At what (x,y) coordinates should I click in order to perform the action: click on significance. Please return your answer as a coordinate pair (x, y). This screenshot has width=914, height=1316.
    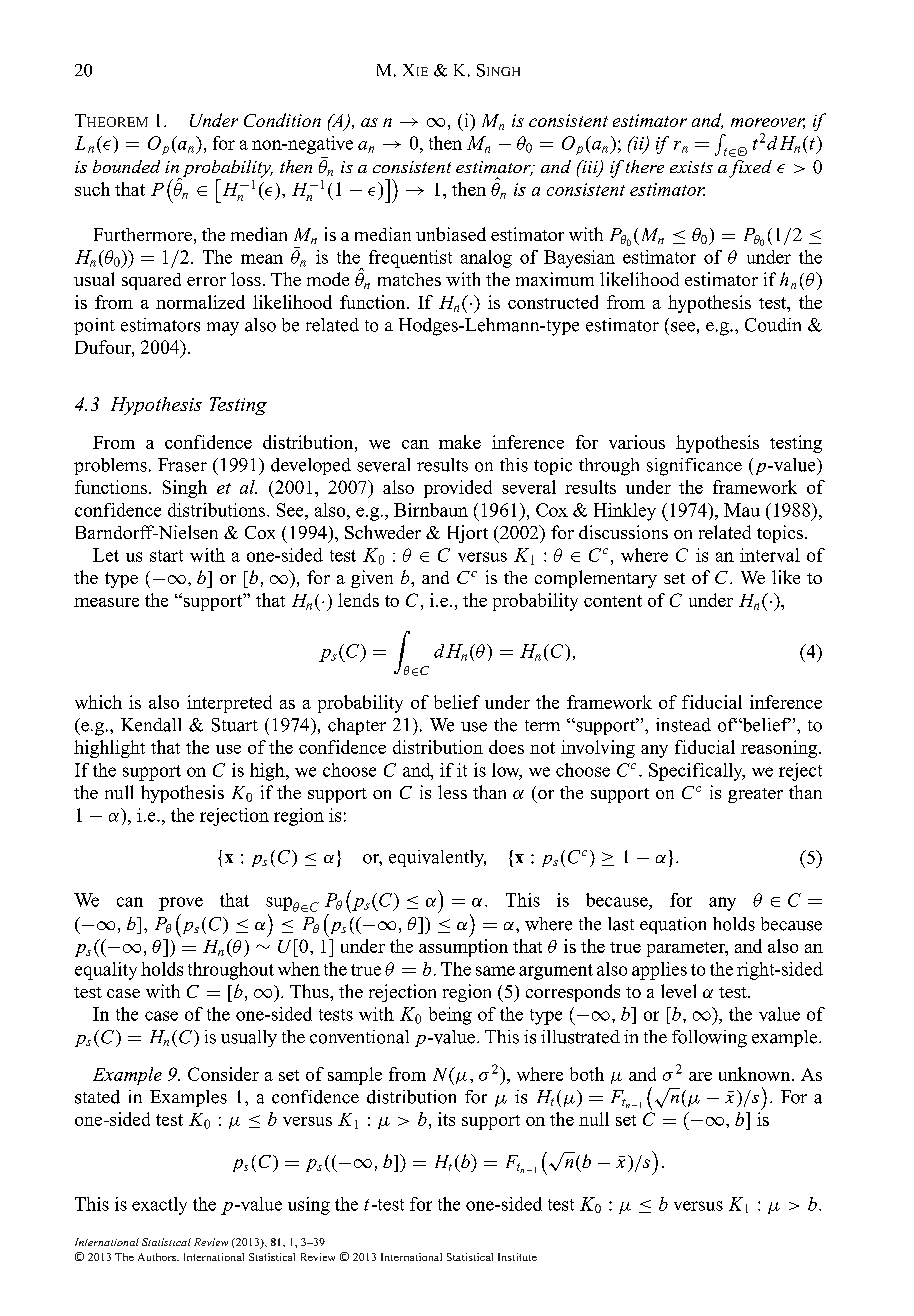
    Looking at the image, I should click on (694, 467).
